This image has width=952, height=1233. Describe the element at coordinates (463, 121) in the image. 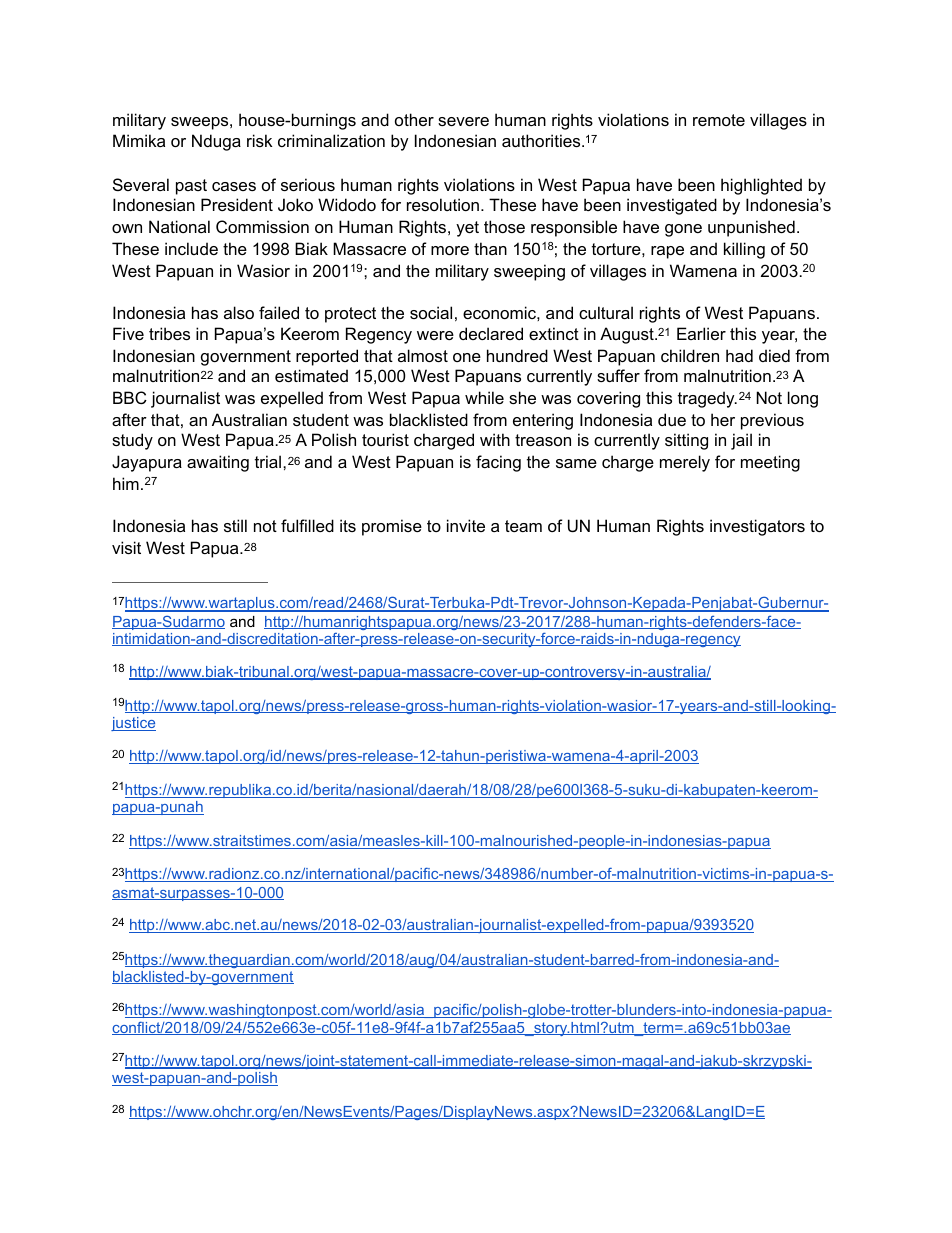

I see `severe` at that location.
